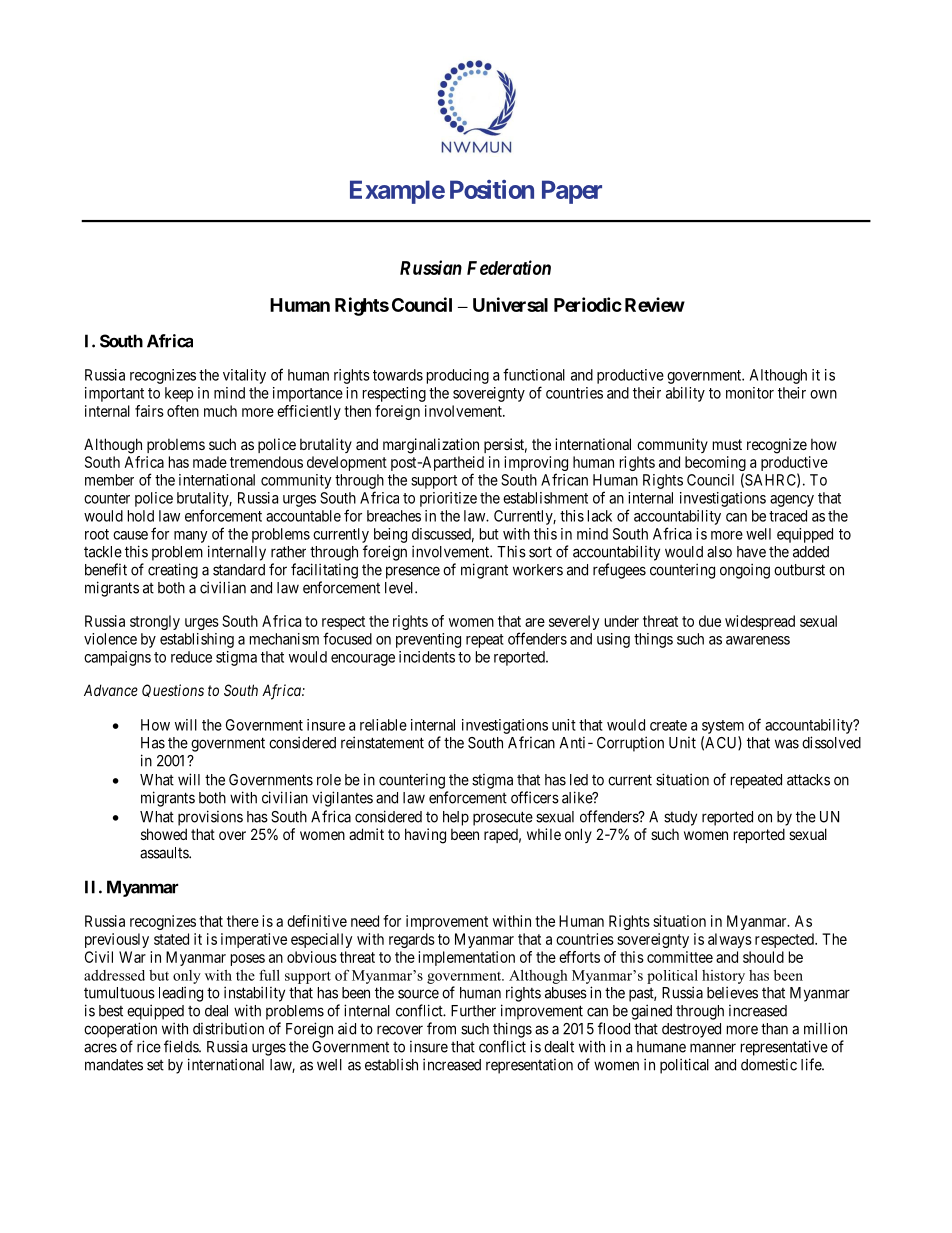 This page has width=952, height=1233. Describe the element at coordinates (492, 189) in the page. I see `Position` at that location.
